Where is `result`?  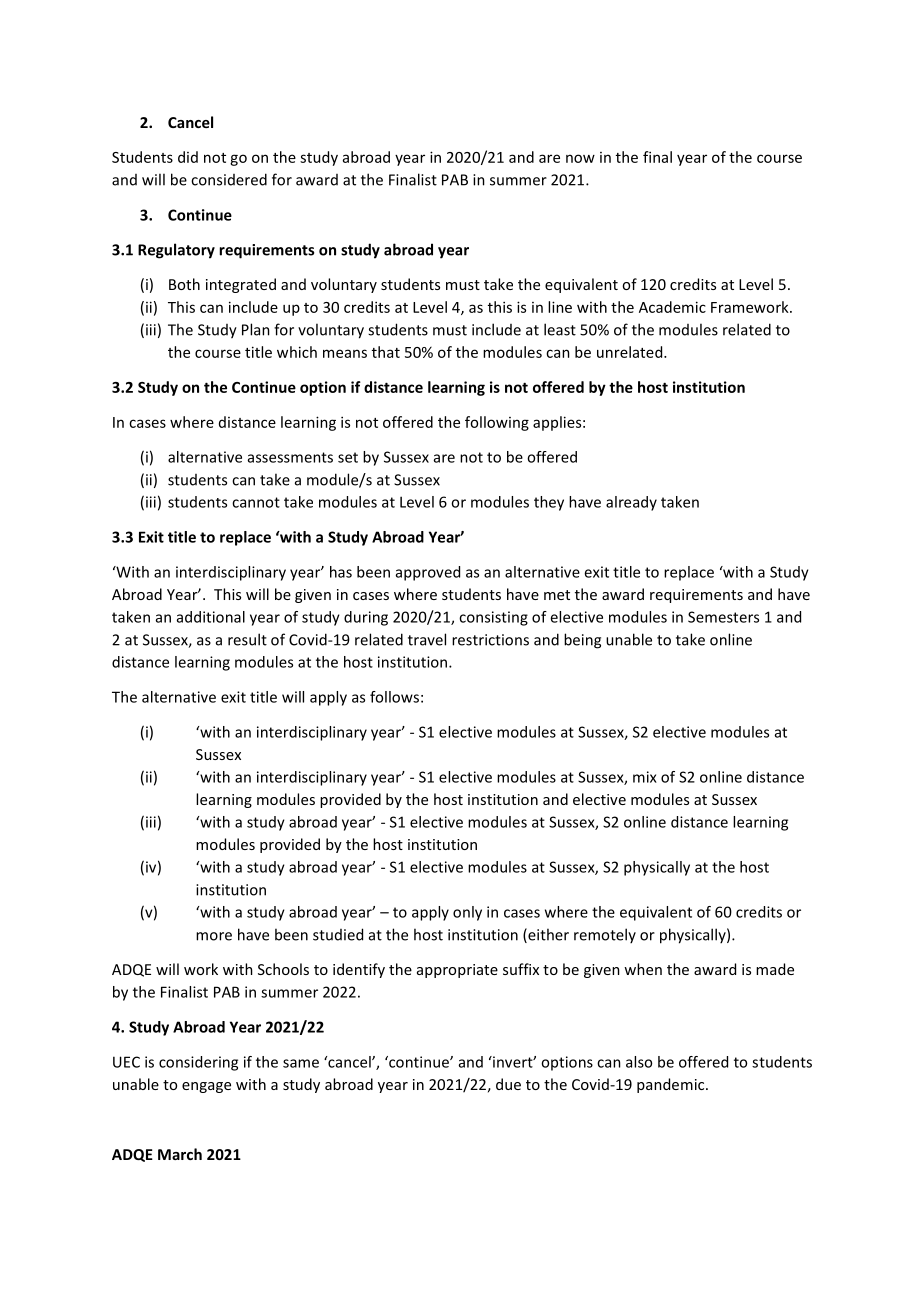
result is located at coordinates (247, 639).
